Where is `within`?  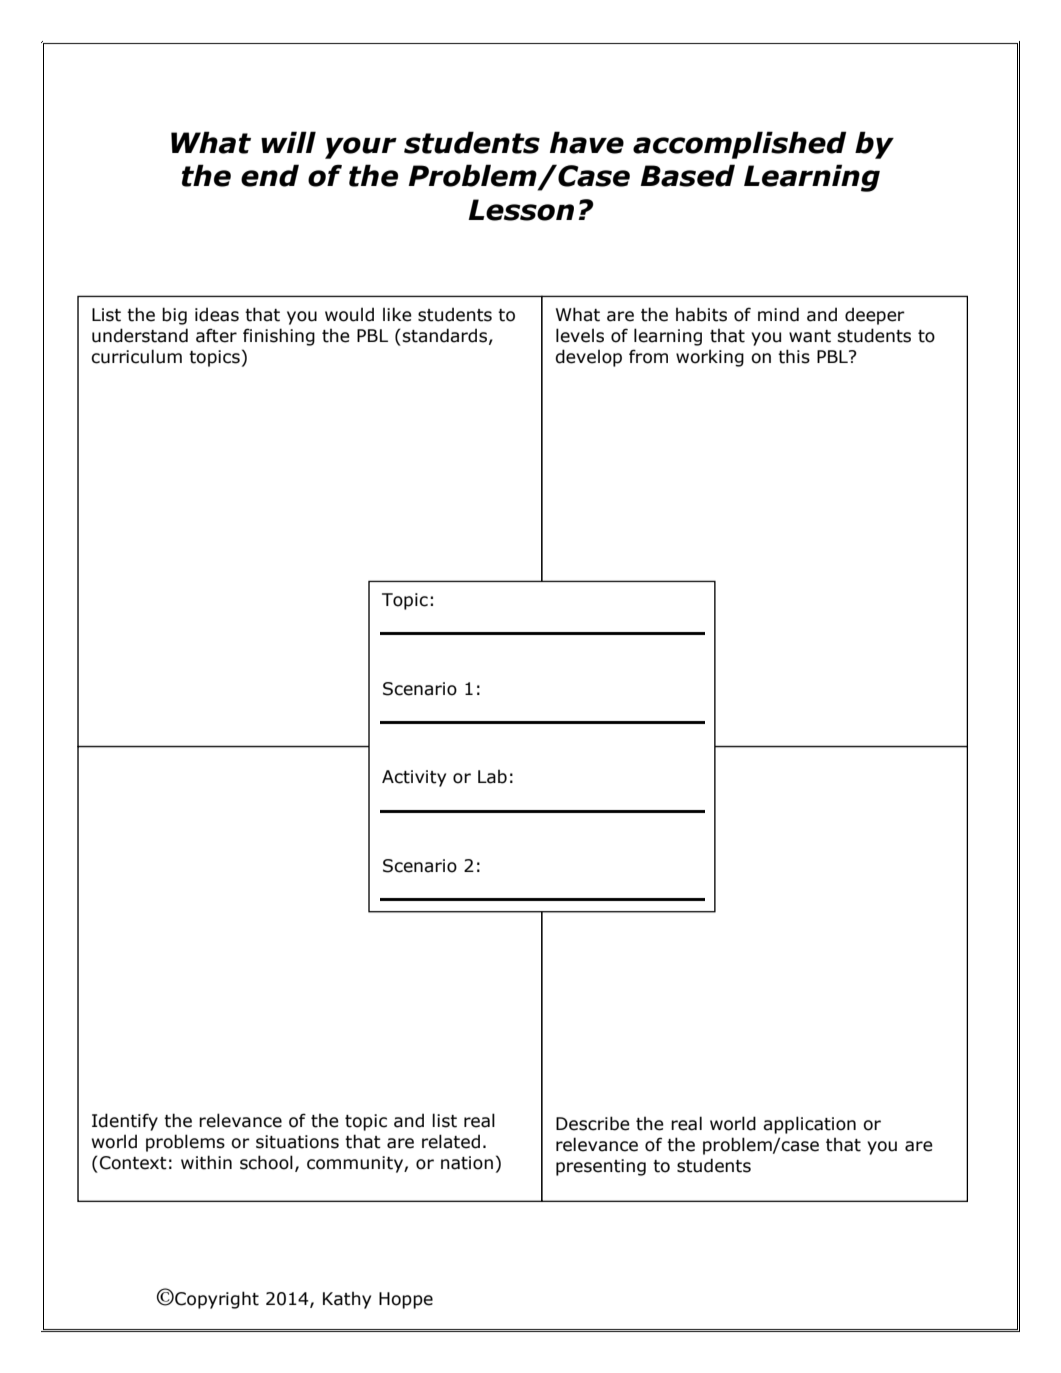
within is located at coordinates (206, 1162).
